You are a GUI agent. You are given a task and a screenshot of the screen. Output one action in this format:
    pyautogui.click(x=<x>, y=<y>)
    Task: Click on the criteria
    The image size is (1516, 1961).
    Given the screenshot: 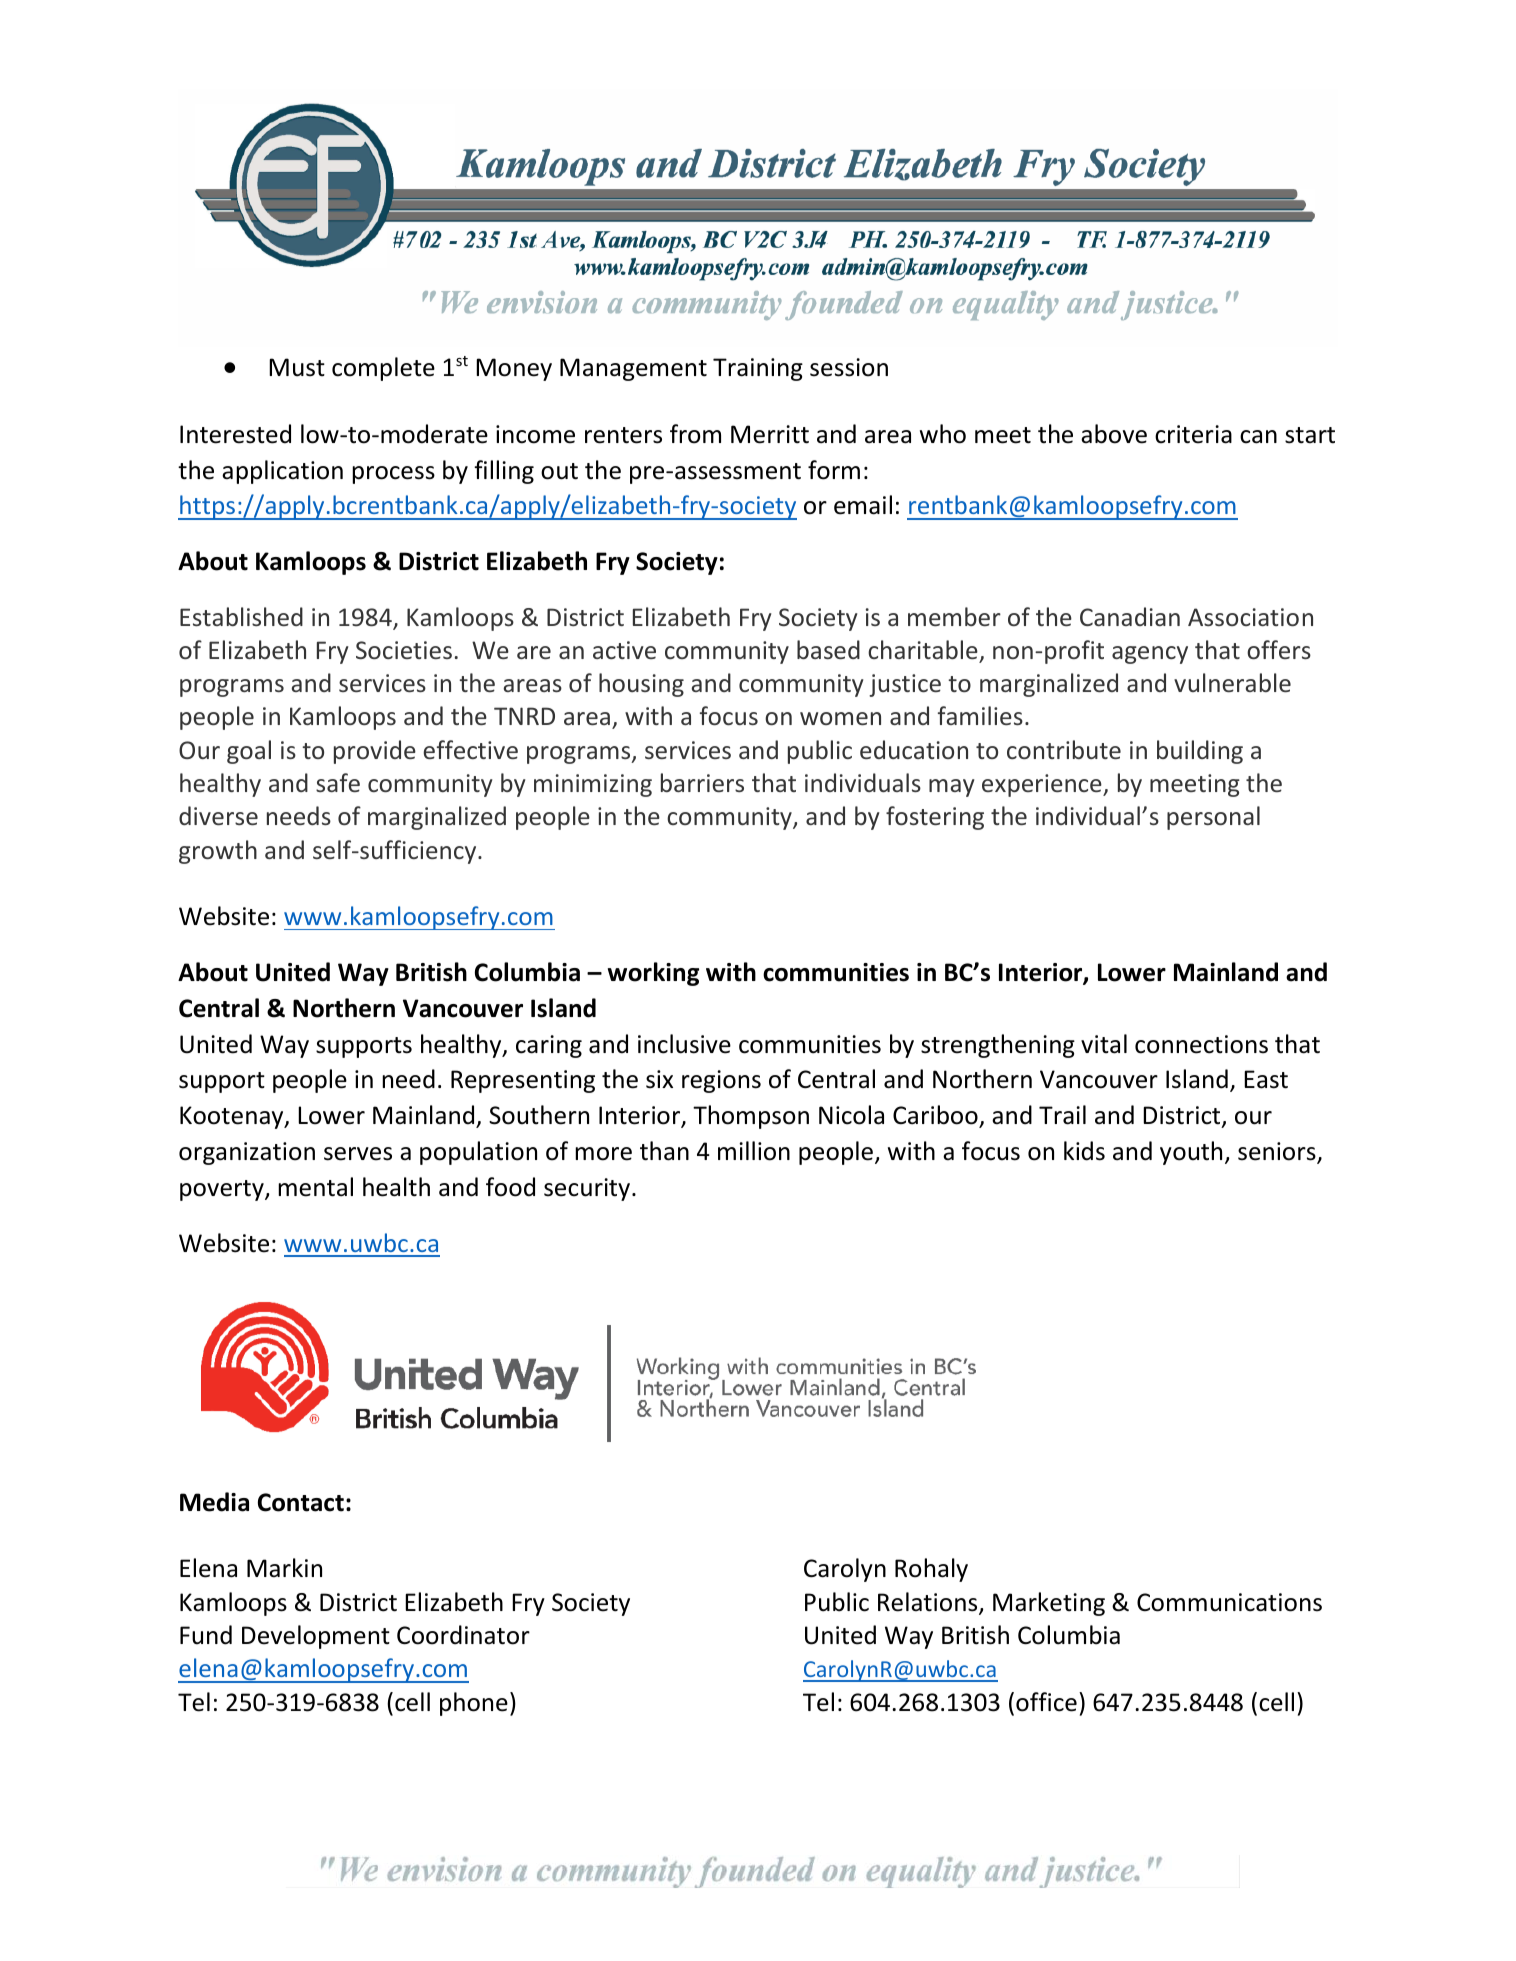 What is the action you would take?
    pyautogui.click(x=1193, y=434)
